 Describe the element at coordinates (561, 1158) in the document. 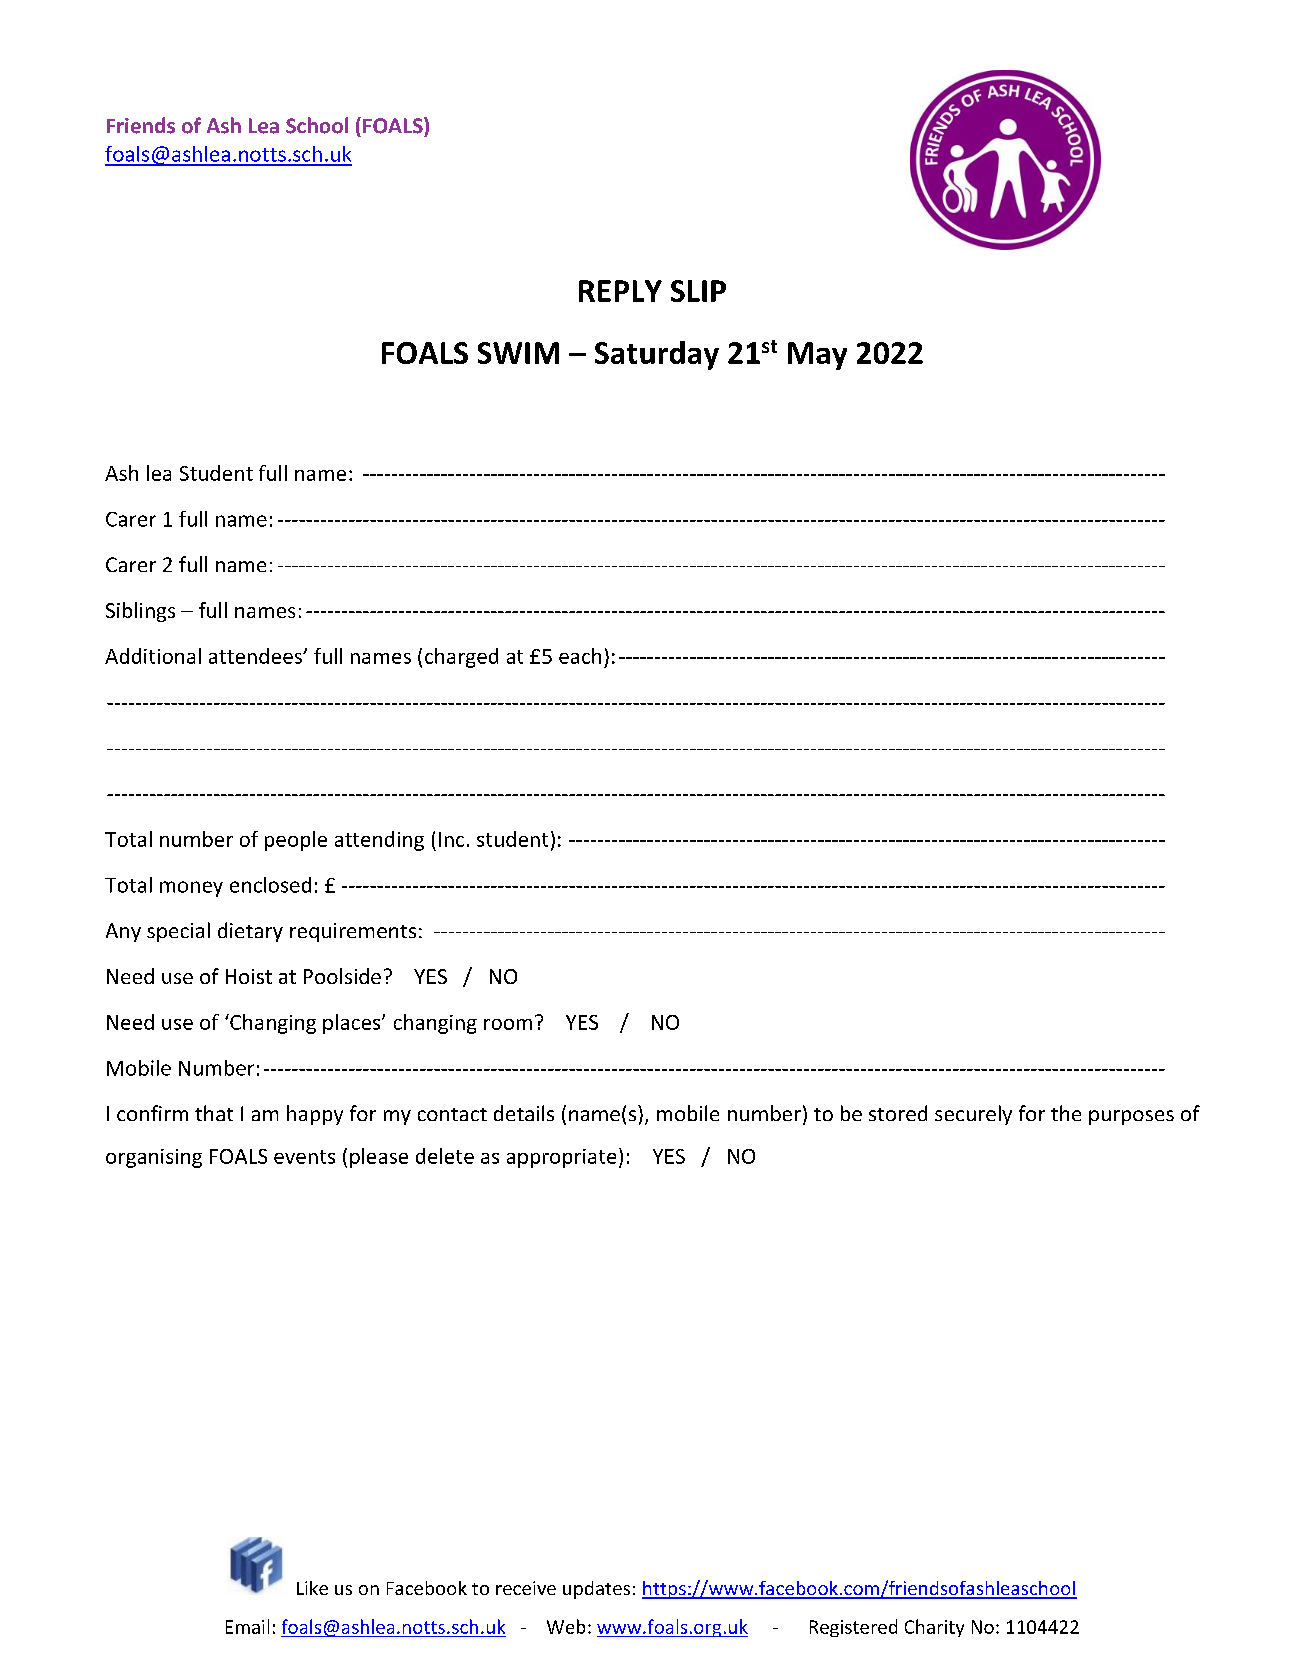

I see `appropriate` at that location.
